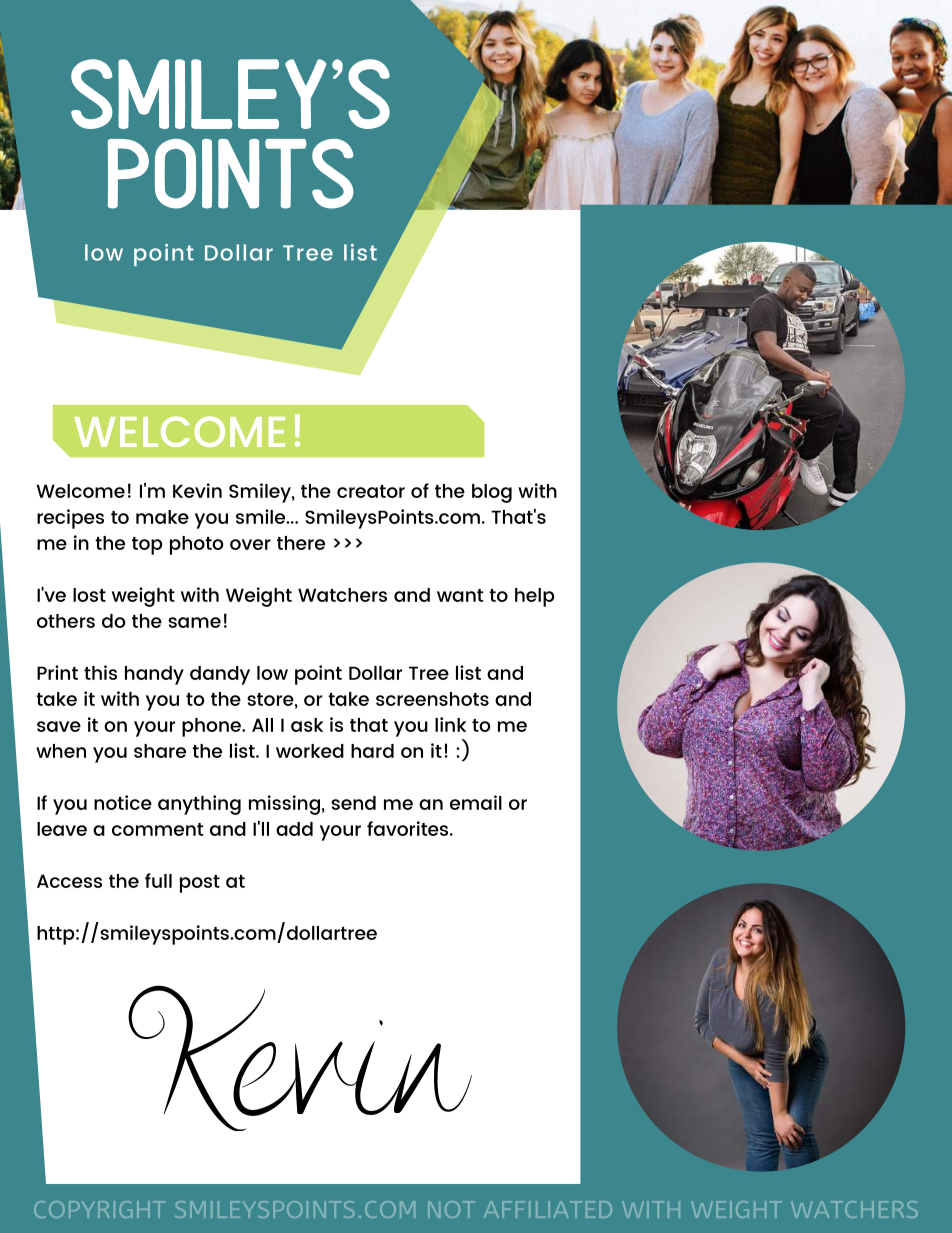 This image has height=1233, width=952. Describe the element at coordinates (99, 1209) in the image. I see `COPYRIGHT` at that location.
